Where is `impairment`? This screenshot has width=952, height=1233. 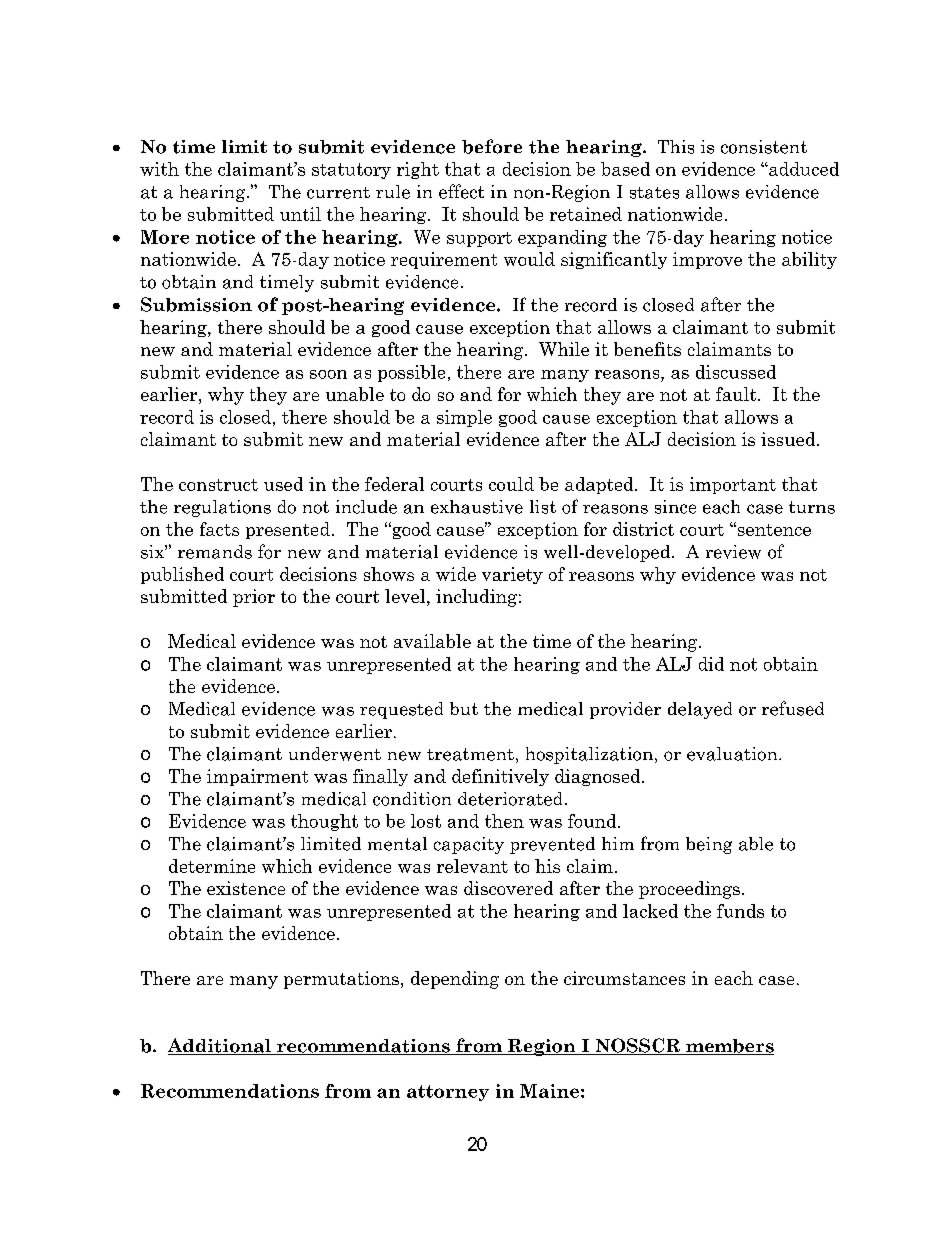
impairment is located at coordinates (257, 777).
